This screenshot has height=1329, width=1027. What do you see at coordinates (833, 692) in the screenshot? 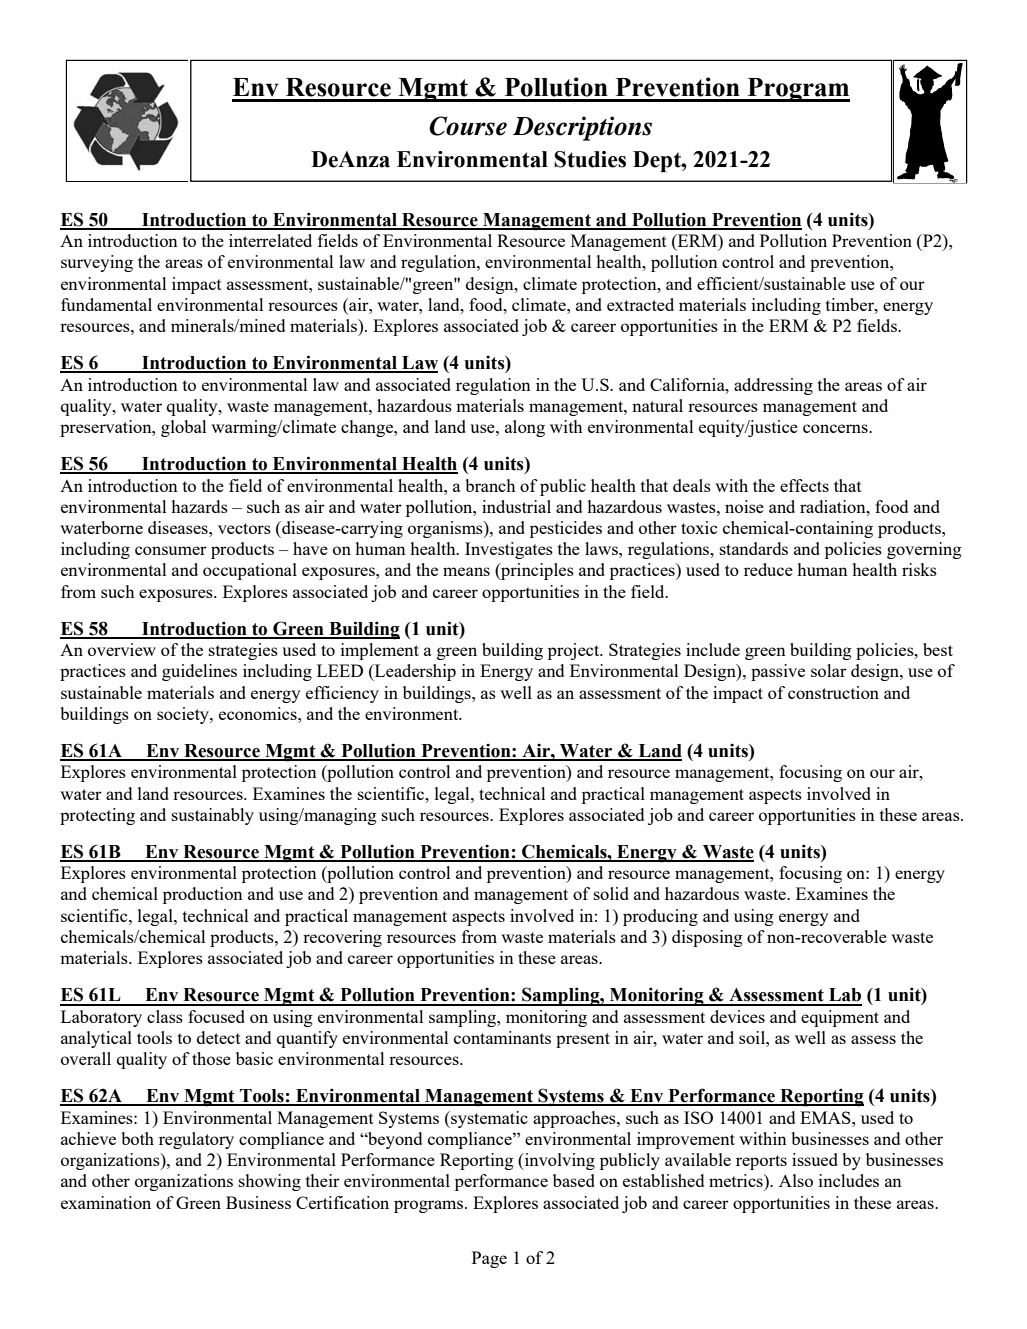
I see `construction` at bounding box center [833, 692].
